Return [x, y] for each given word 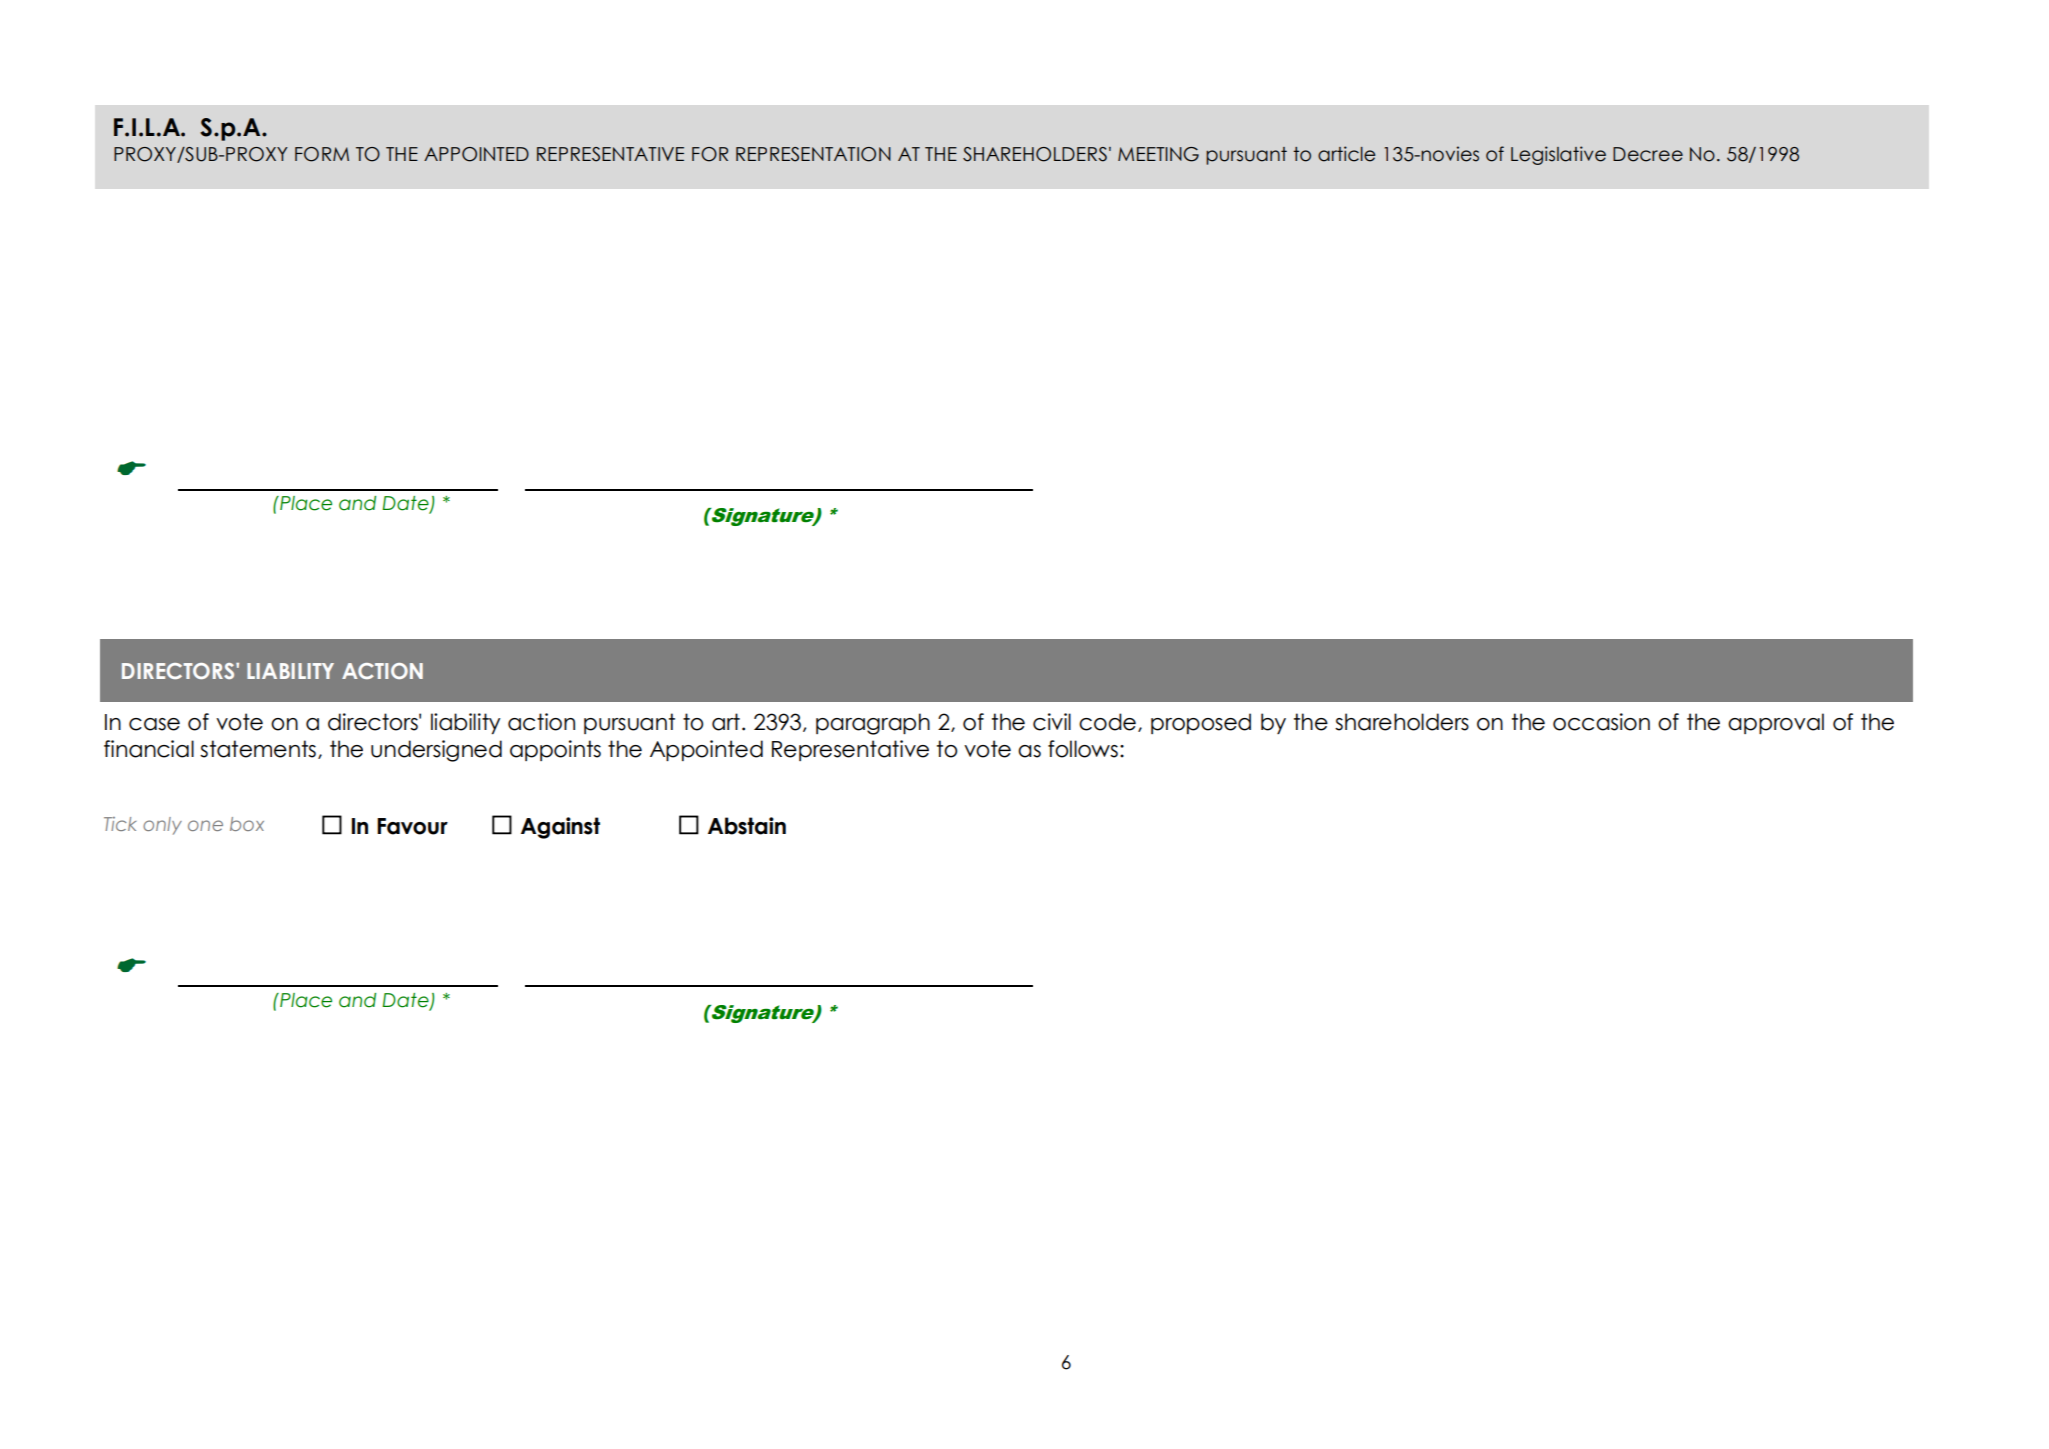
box [247, 824]
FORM [322, 154]
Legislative [1558, 155]
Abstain [747, 826]
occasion [1601, 722]
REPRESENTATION [813, 154]
